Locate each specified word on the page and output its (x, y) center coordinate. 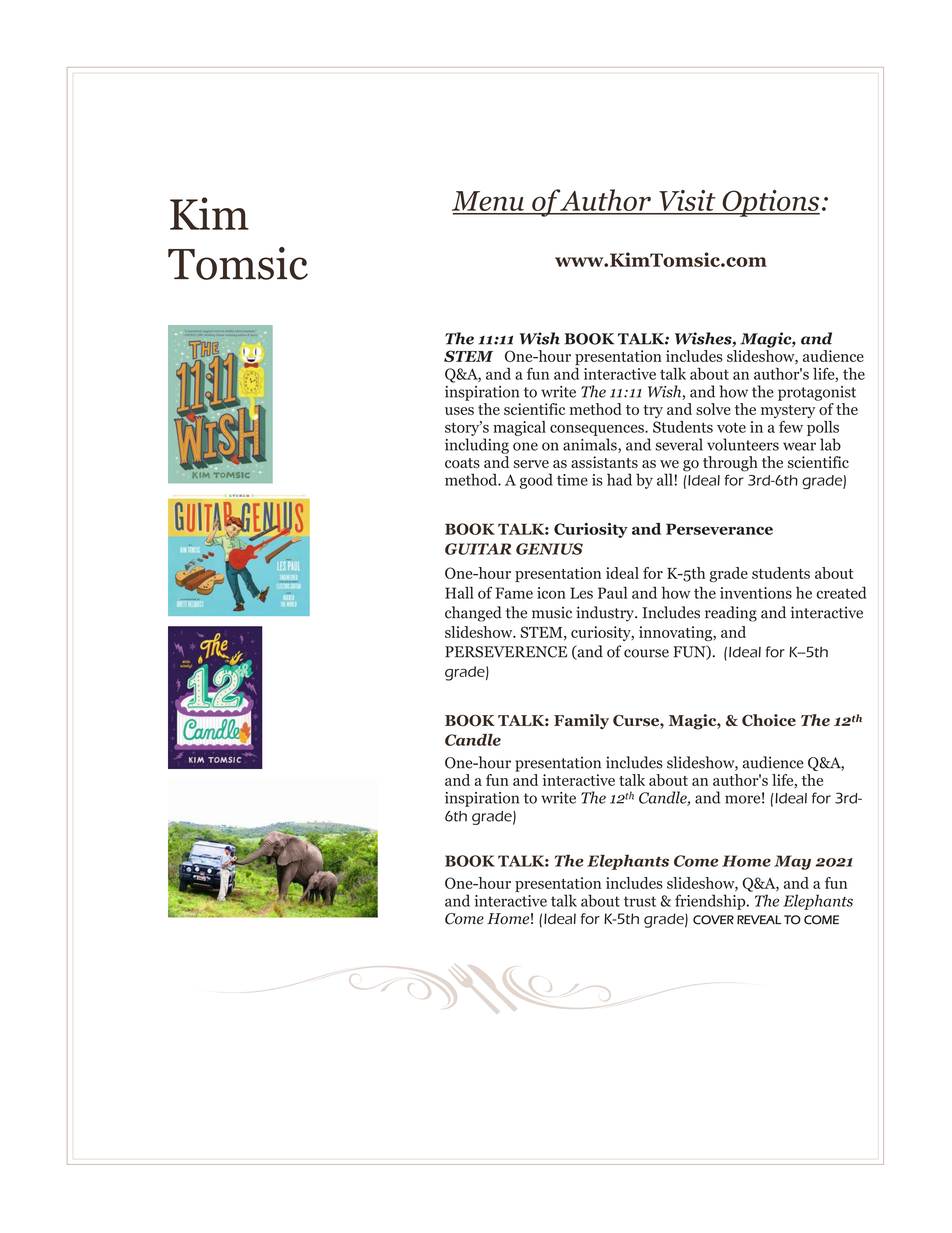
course (646, 653)
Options (770, 203)
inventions (756, 593)
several (679, 444)
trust (640, 901)
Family (581, 721)
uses (459, 411)
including (477, 446)
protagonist (817, 393)
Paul (612, 593)
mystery (788, 411)
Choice (769, 720)
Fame (514, 593)
